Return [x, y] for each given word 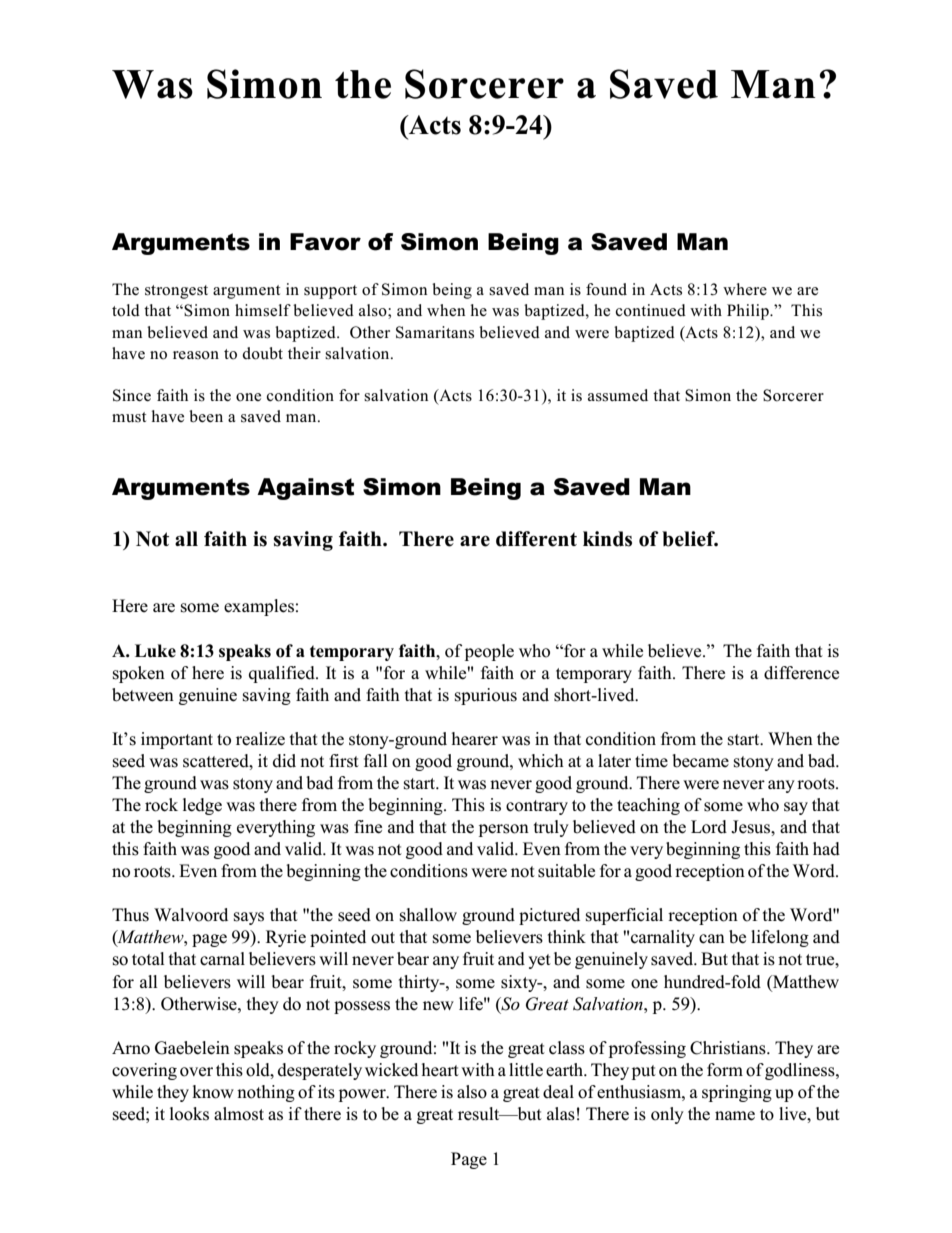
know [213, 1092]
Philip [749, 312]
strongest [176, 292]
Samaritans [435, 332]
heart [440, 1069]
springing [737, 1093]
